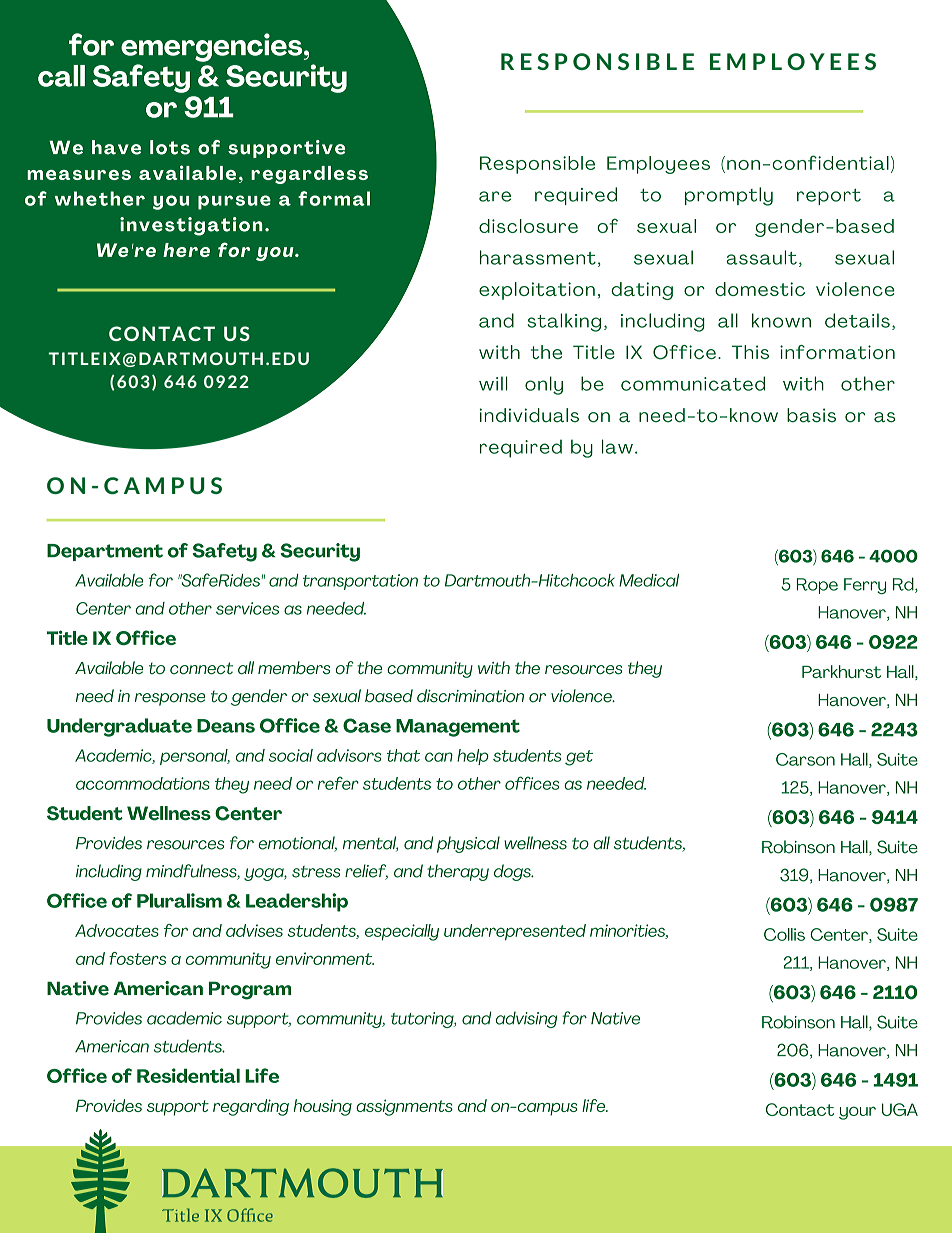 This screenshot has height=1233, width=952. What do you see at coordinates (143, 783) in the screenshot?
I see `accommodations` at bounding box center [143, 783].
